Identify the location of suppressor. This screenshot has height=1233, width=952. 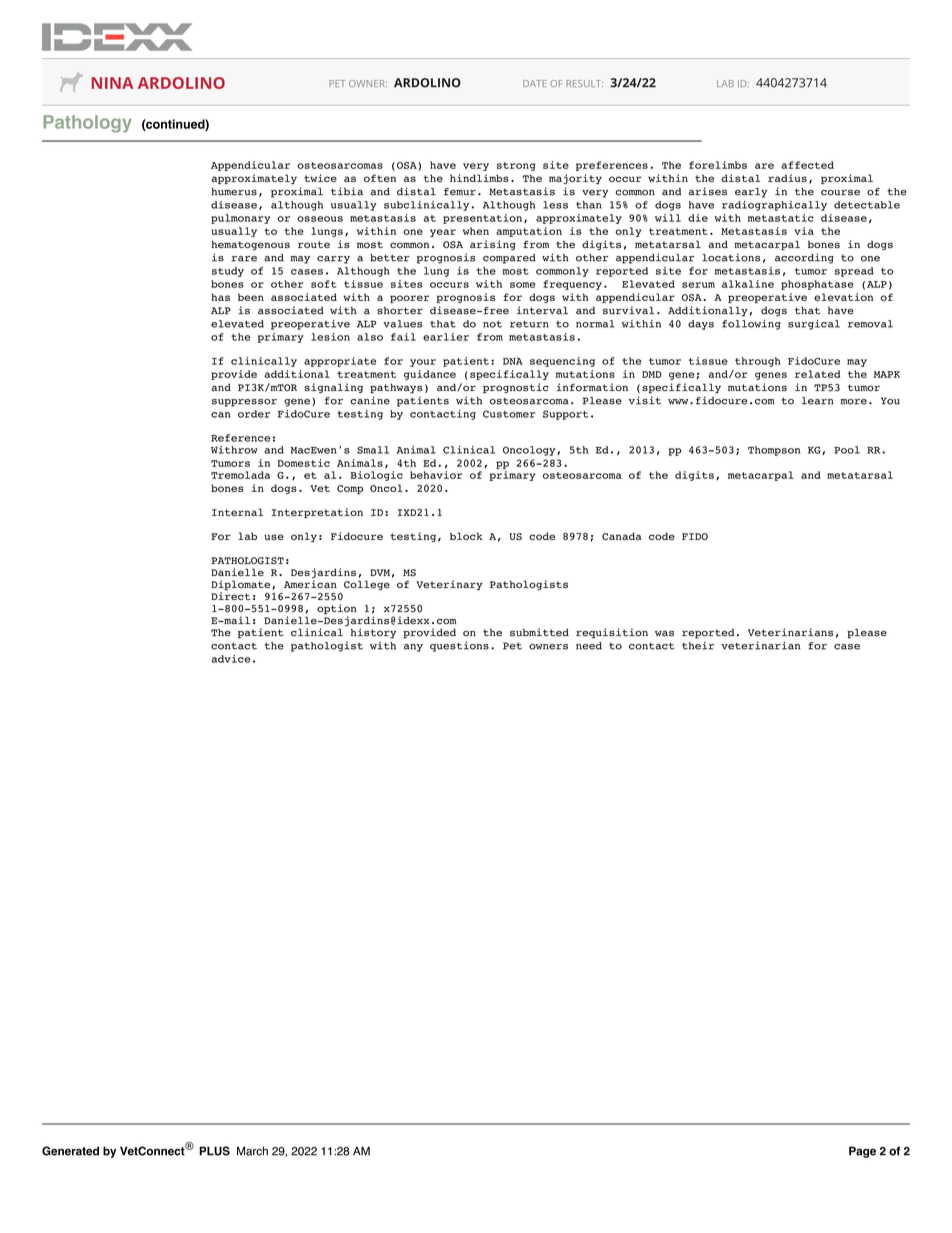
(244, 403).
